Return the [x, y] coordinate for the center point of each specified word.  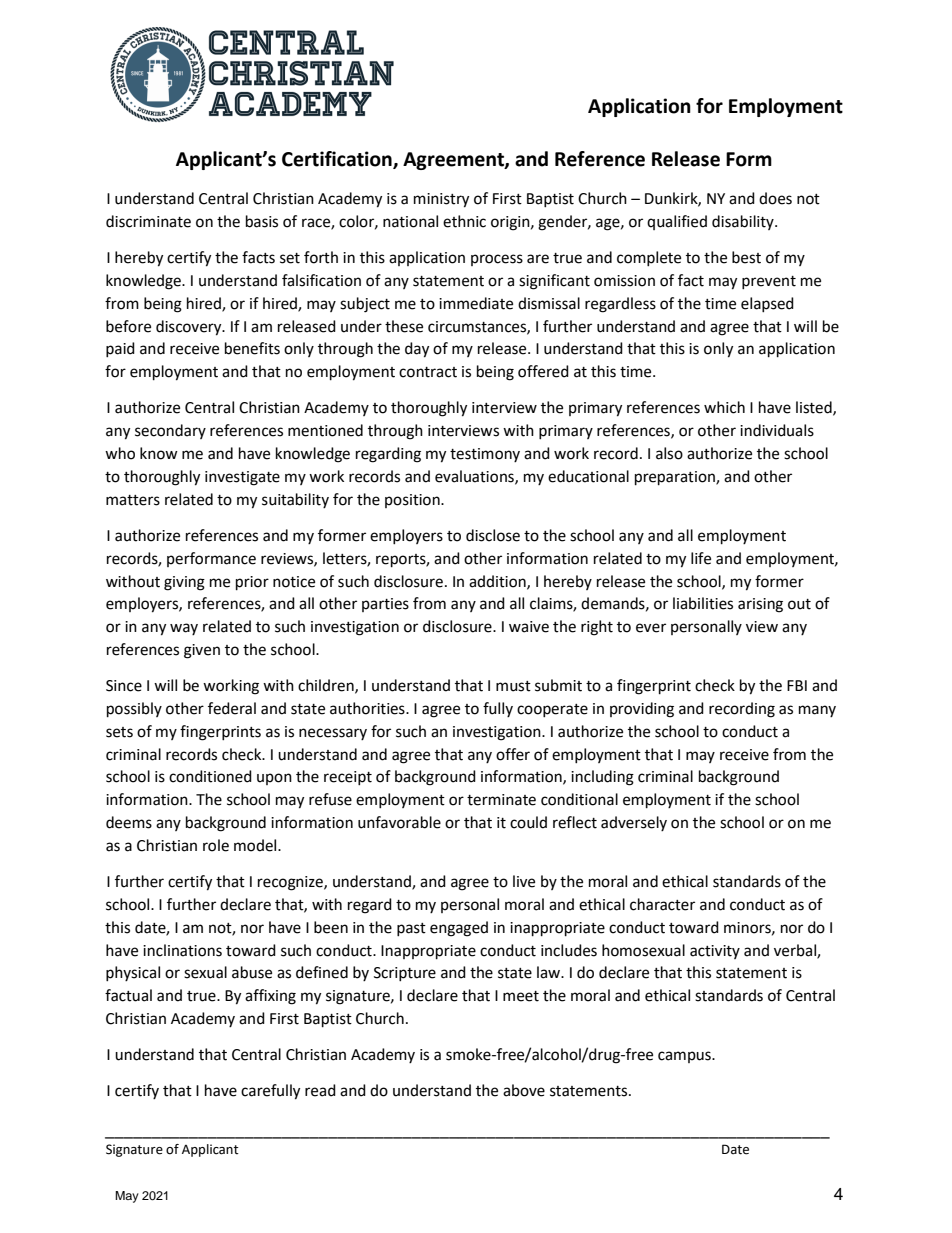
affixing [270, 997]
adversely [634, 823]
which [724, 407]
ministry [441, 200]
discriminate [148, 221]
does [775, 198]
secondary [170, 431]
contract [428, 372]
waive [529, 627]
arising [760, 605]
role [216, 845]
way [184, 629]
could [528, 822]
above [524, 1090]
